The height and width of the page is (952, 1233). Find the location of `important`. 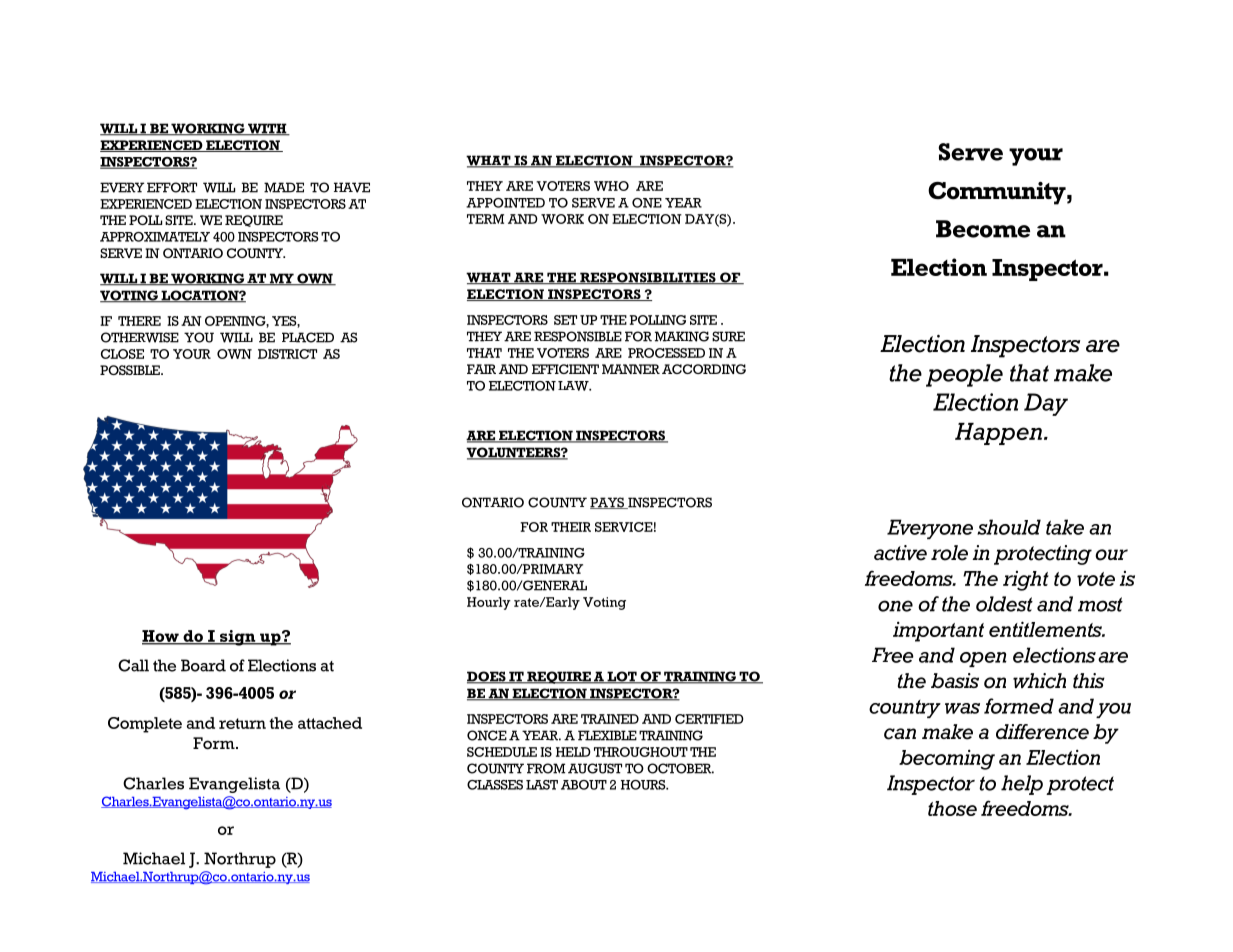

important is located at coordinates (938, 632).
